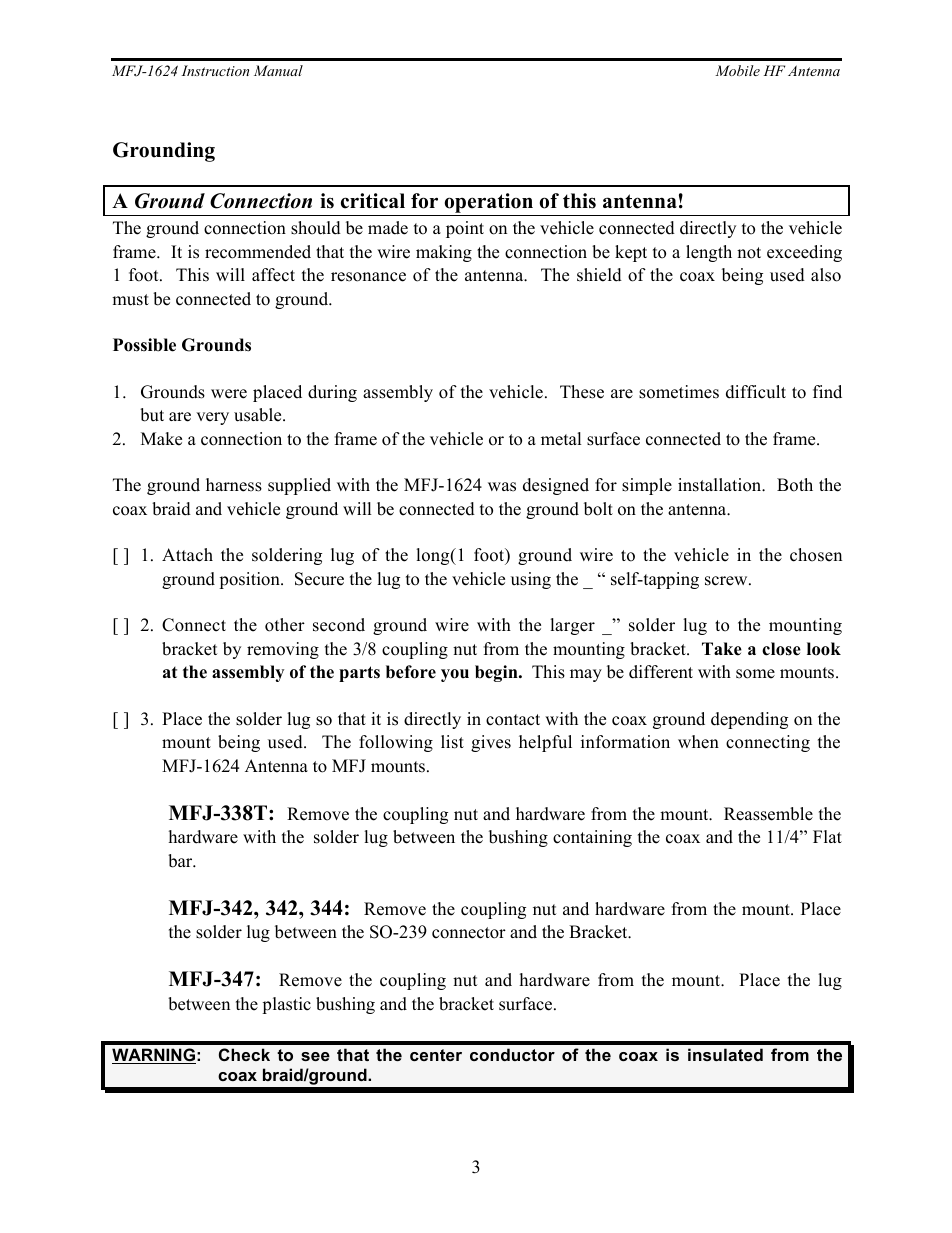 Image resolution: width=952 pixels, height=1233 pixels. What do you see at coordinates (737, 70) in the image?
I see `Mobile` at bounding box center [737, 70].
